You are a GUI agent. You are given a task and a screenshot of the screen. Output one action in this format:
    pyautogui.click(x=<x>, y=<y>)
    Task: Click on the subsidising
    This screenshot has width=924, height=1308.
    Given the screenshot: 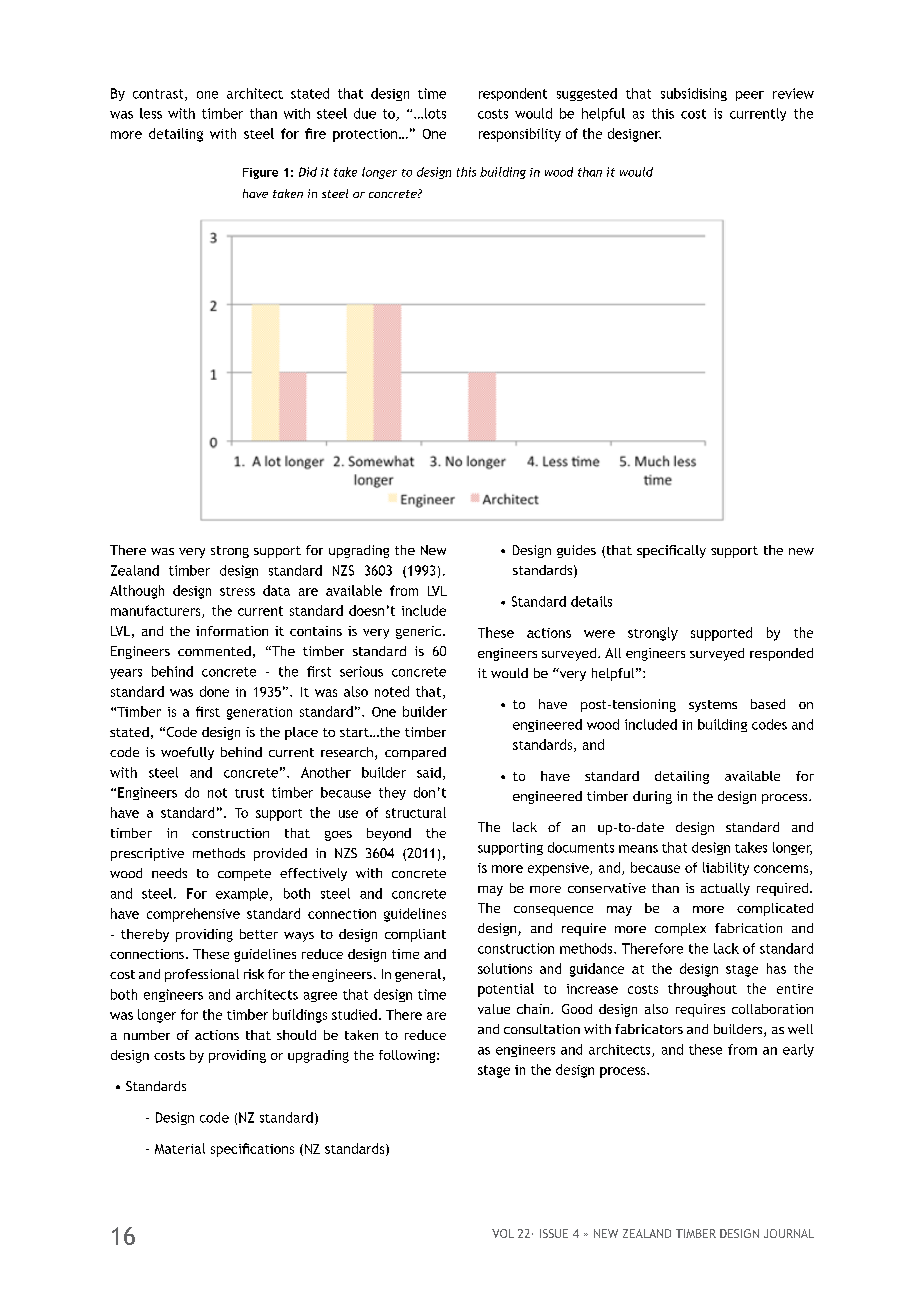 What is the action you would take?
    pyautogui.click(x=694, y=94)
